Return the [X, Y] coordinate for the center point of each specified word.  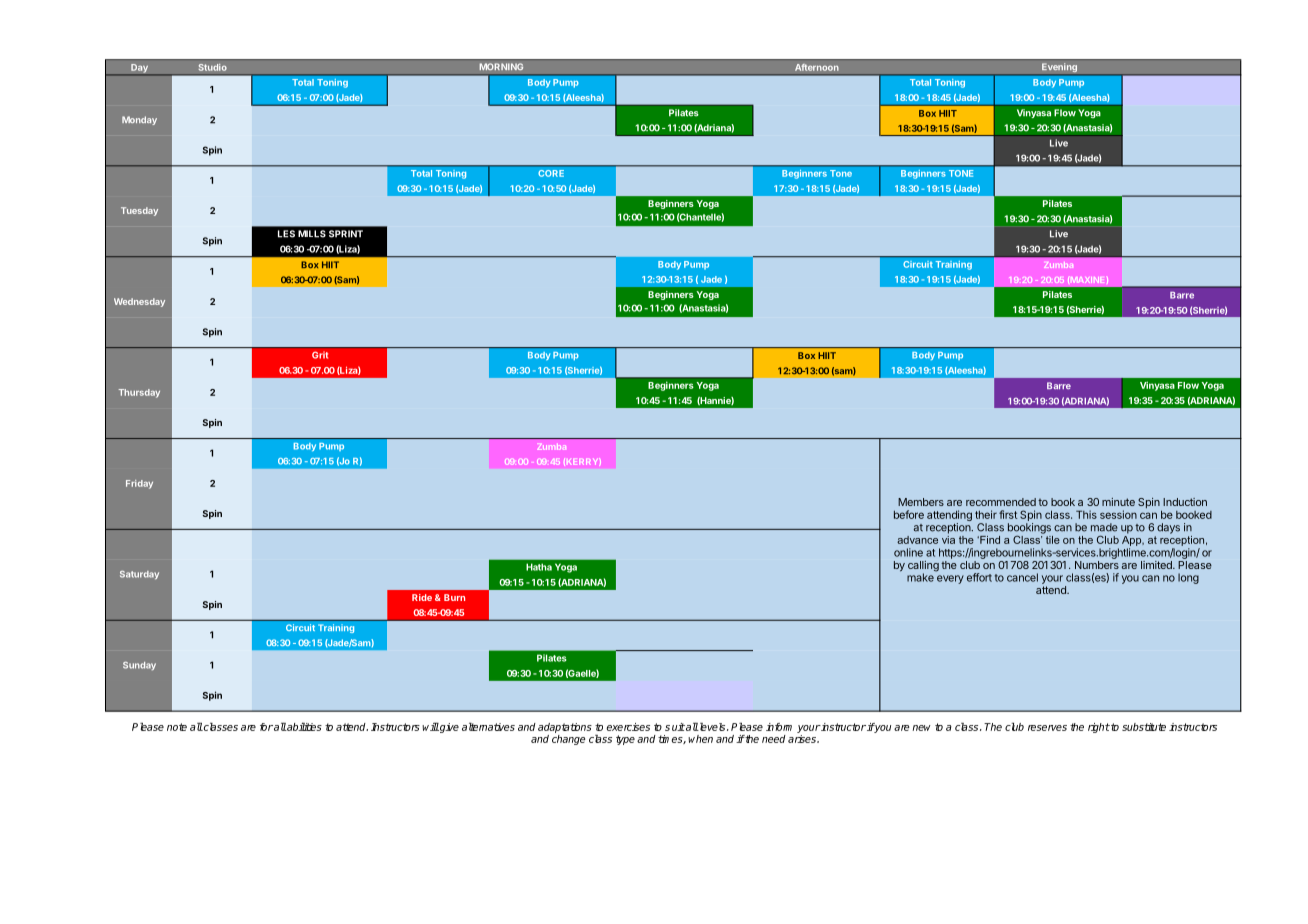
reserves [1047, 728]
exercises [628, 727]
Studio [212, 67]
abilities [304, 726]
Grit [320, 355]
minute [1118, 502]
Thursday [139, 393]
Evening [1059, 68]
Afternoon [817, 67]
